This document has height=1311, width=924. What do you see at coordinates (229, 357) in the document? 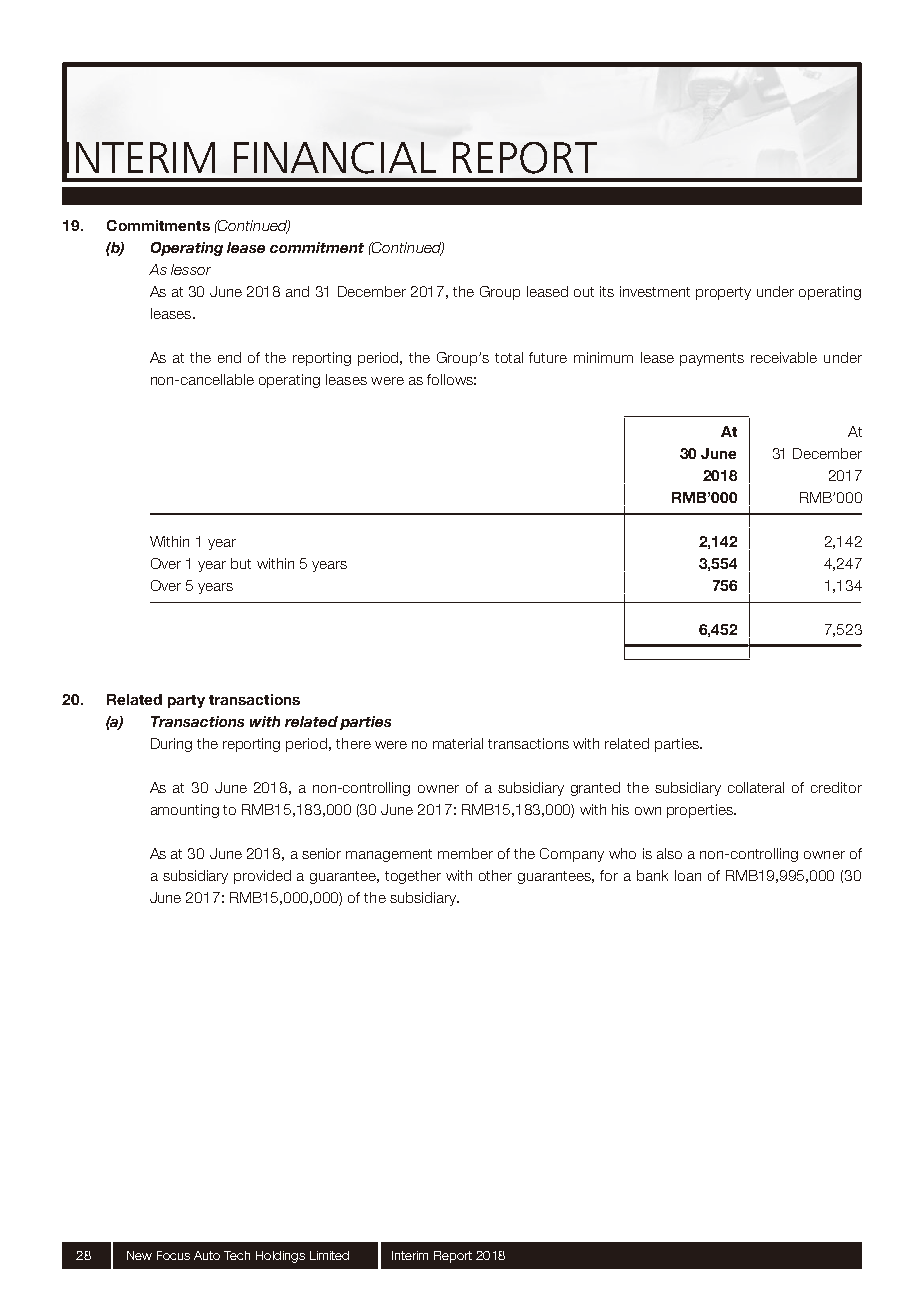
I see `end` at bounding box center [229, 357].
